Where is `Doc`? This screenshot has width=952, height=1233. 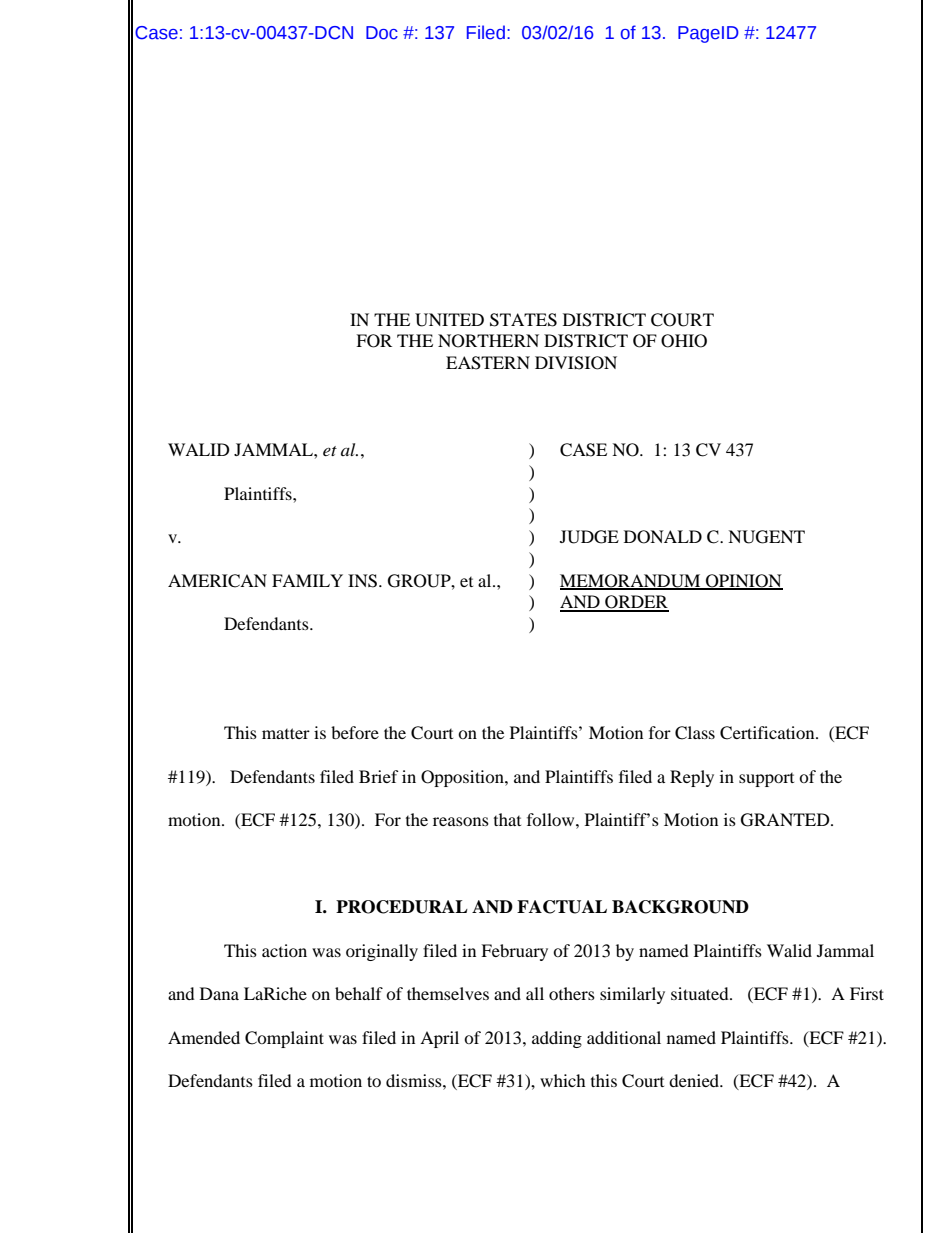 Doc is located at coordinates (382, 33).
